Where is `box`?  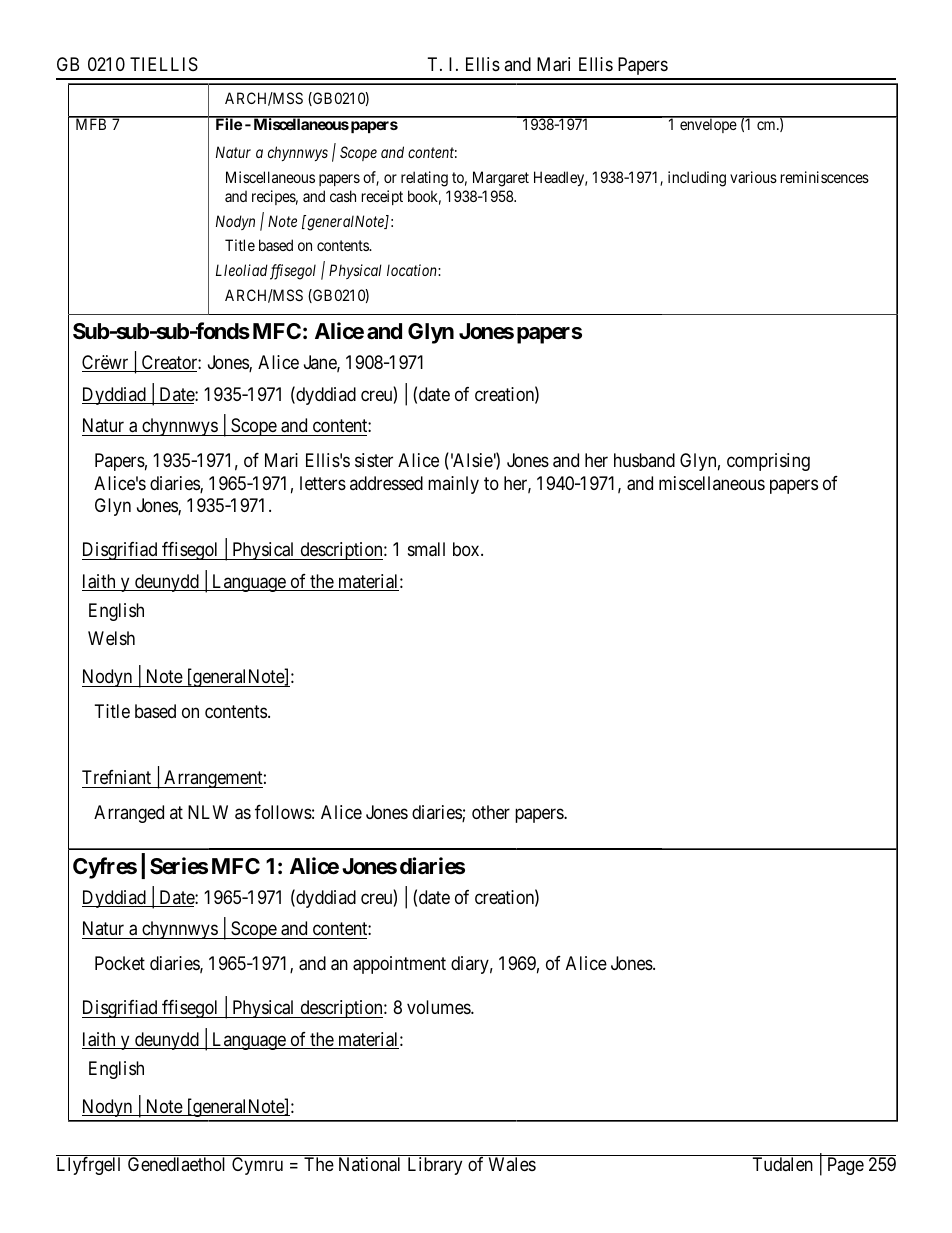
box is located at coordinates (467, 549).
